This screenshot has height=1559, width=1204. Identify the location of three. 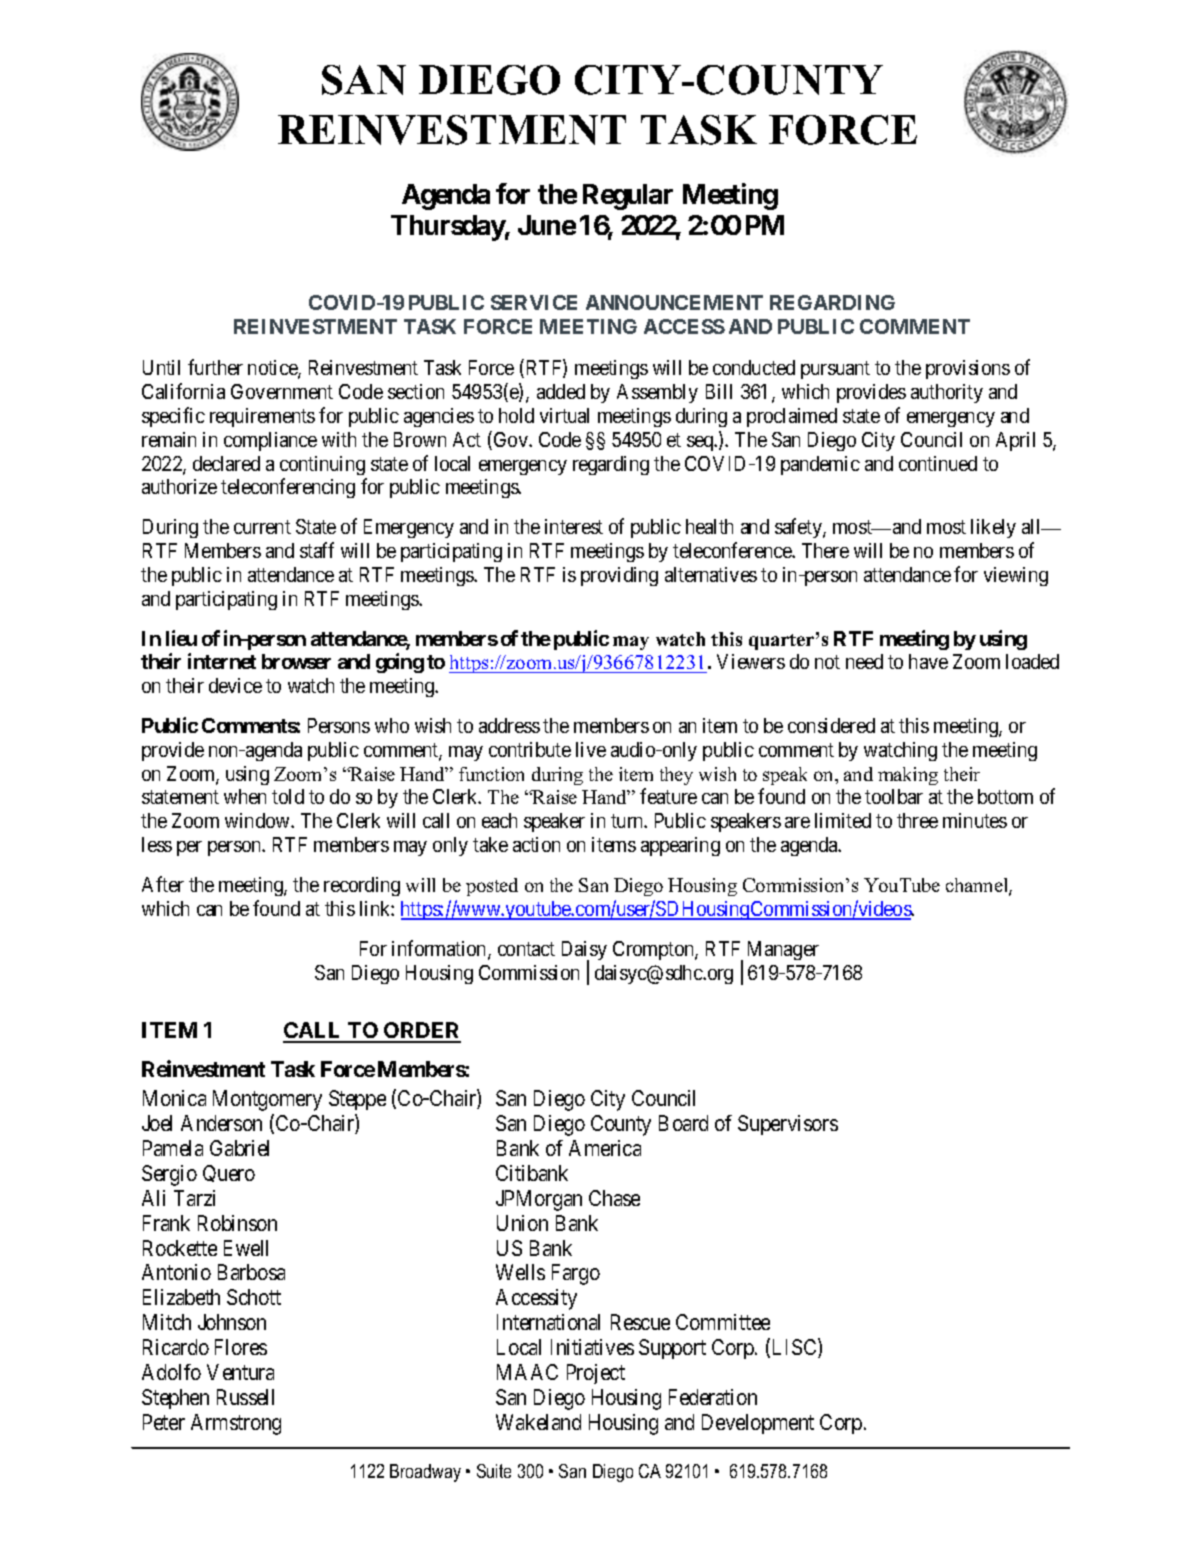
(917, 820).
